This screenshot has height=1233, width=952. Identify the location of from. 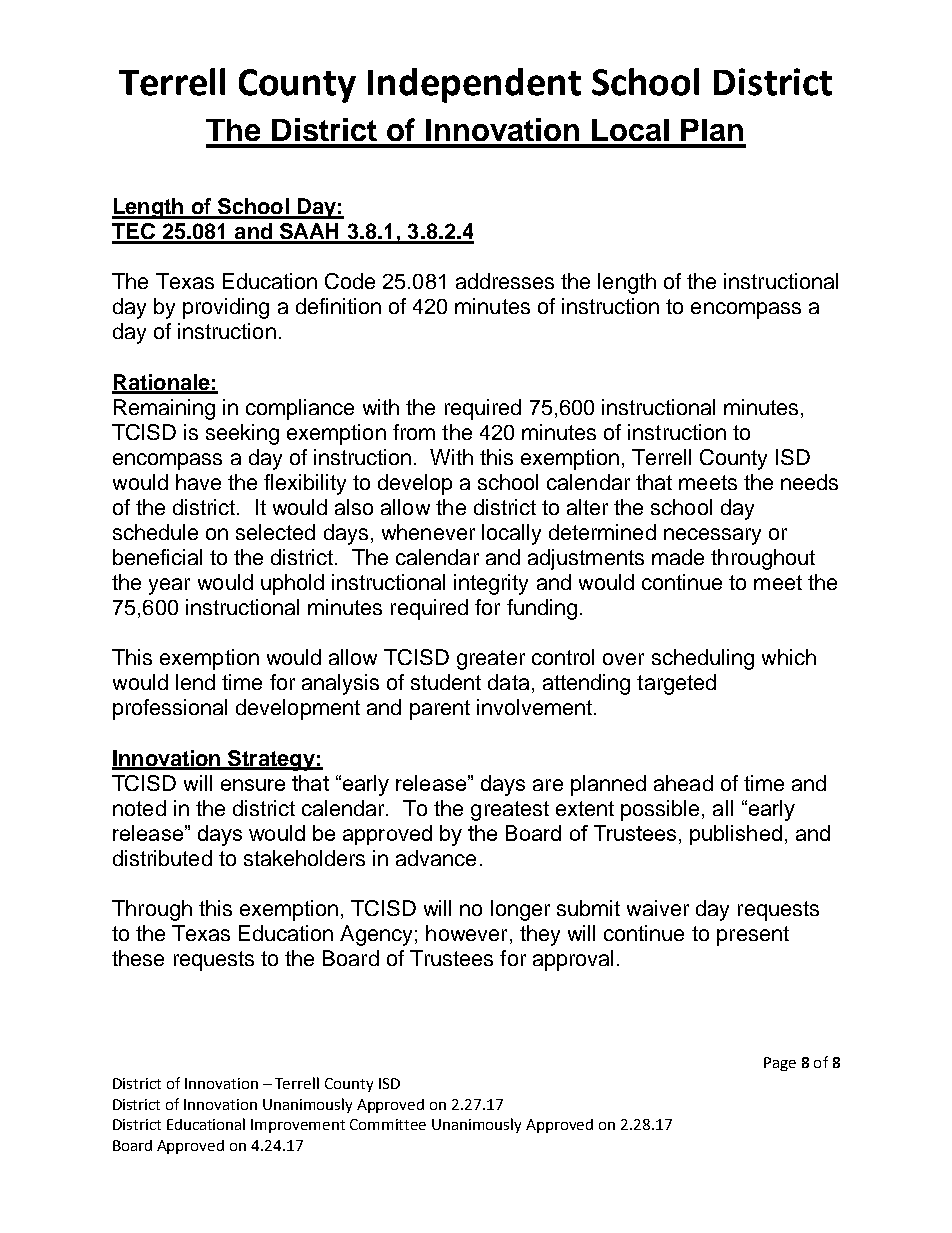
(414, 432).
